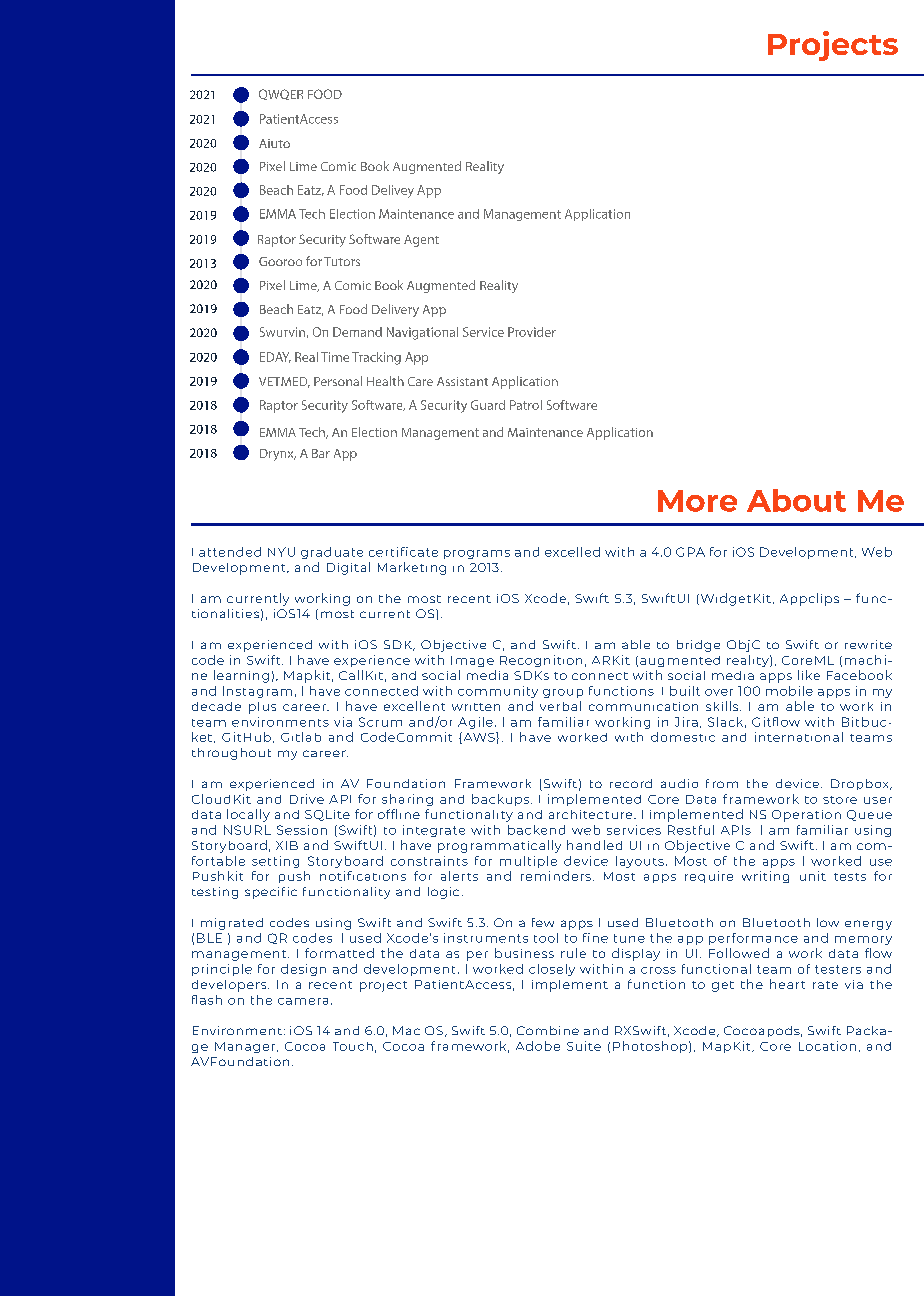 Image resolution: width=924 pixels, height=1296 pixels. What do you see at coordinates (548, 1030) in the image?
I see `Combine` at bounding box center [548, 1030].
